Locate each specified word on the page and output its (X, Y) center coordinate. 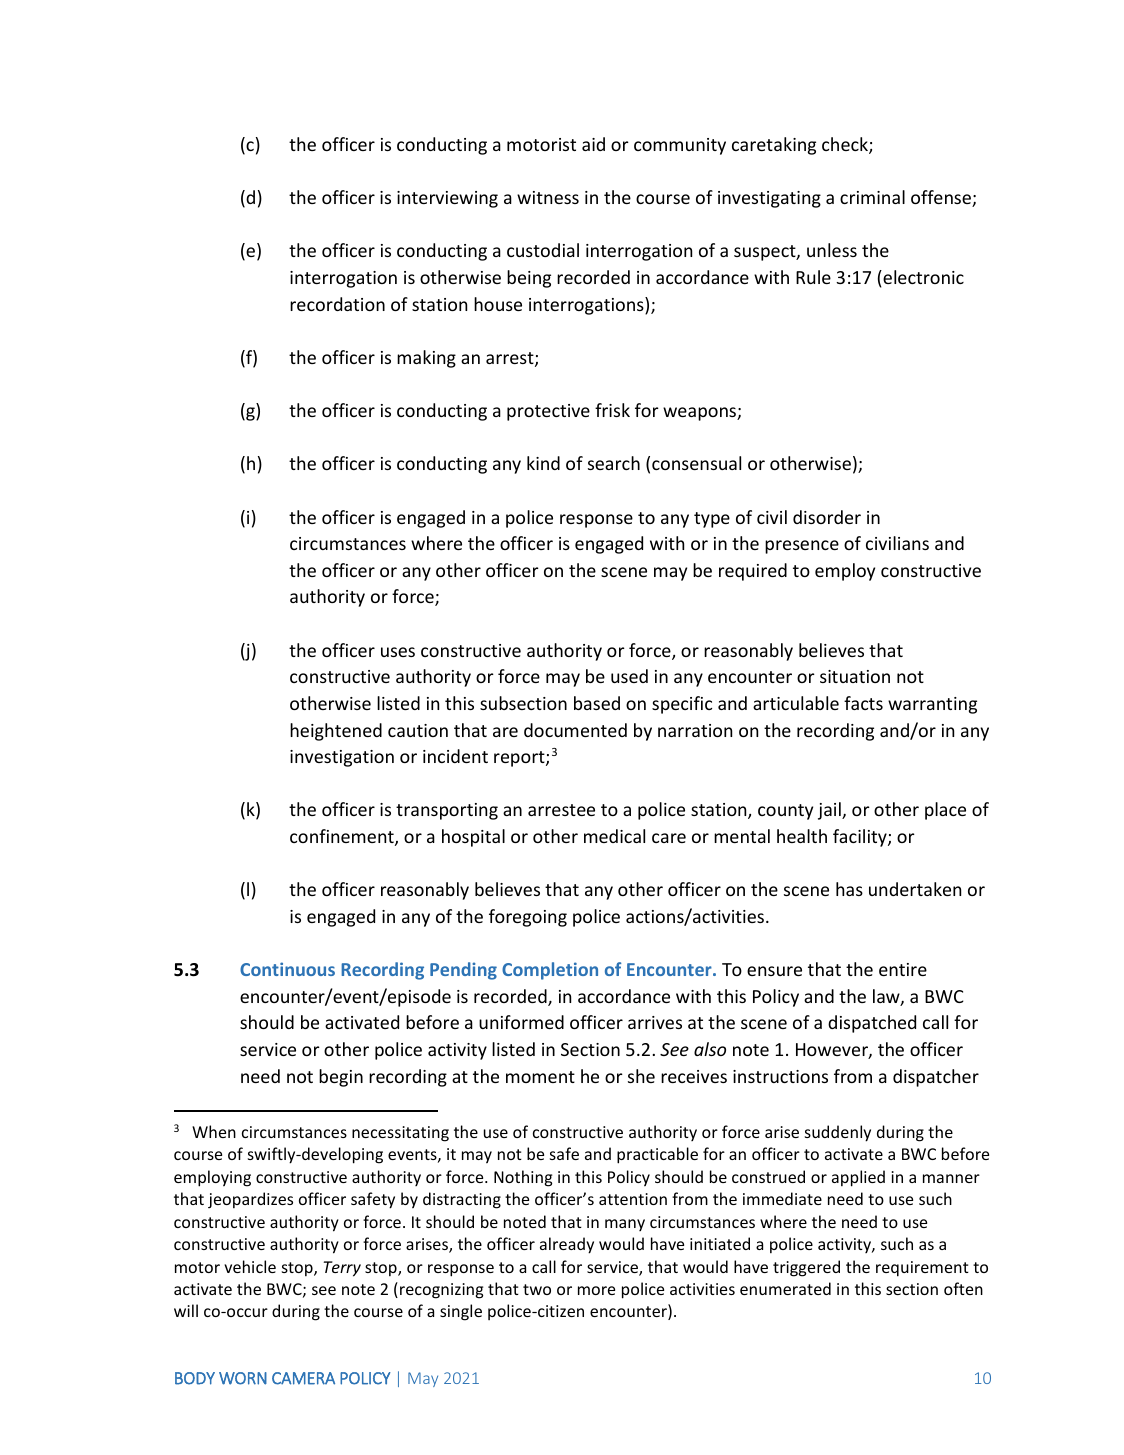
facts (863, 703)
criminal (872, 197)
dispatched (872, 1024)
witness (548, 197)
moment (540, 1077)
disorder (827, 517)
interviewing (447, 199)
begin (341, 1078)
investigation (342, 758)
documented (575, 730)
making (426, 359)
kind (543, 463)
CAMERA (303, 1378)
